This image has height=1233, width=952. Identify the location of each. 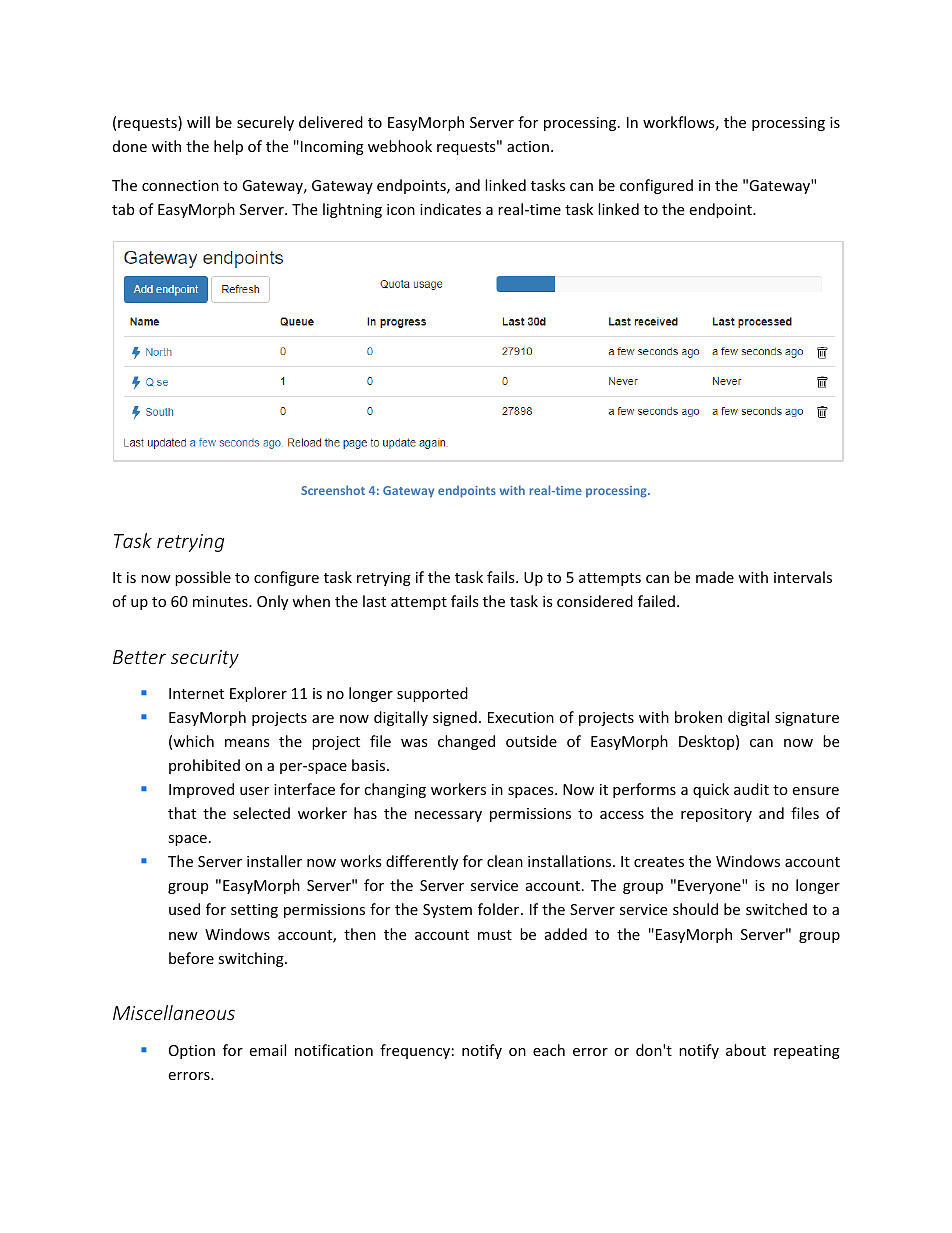
(549, 1050).
